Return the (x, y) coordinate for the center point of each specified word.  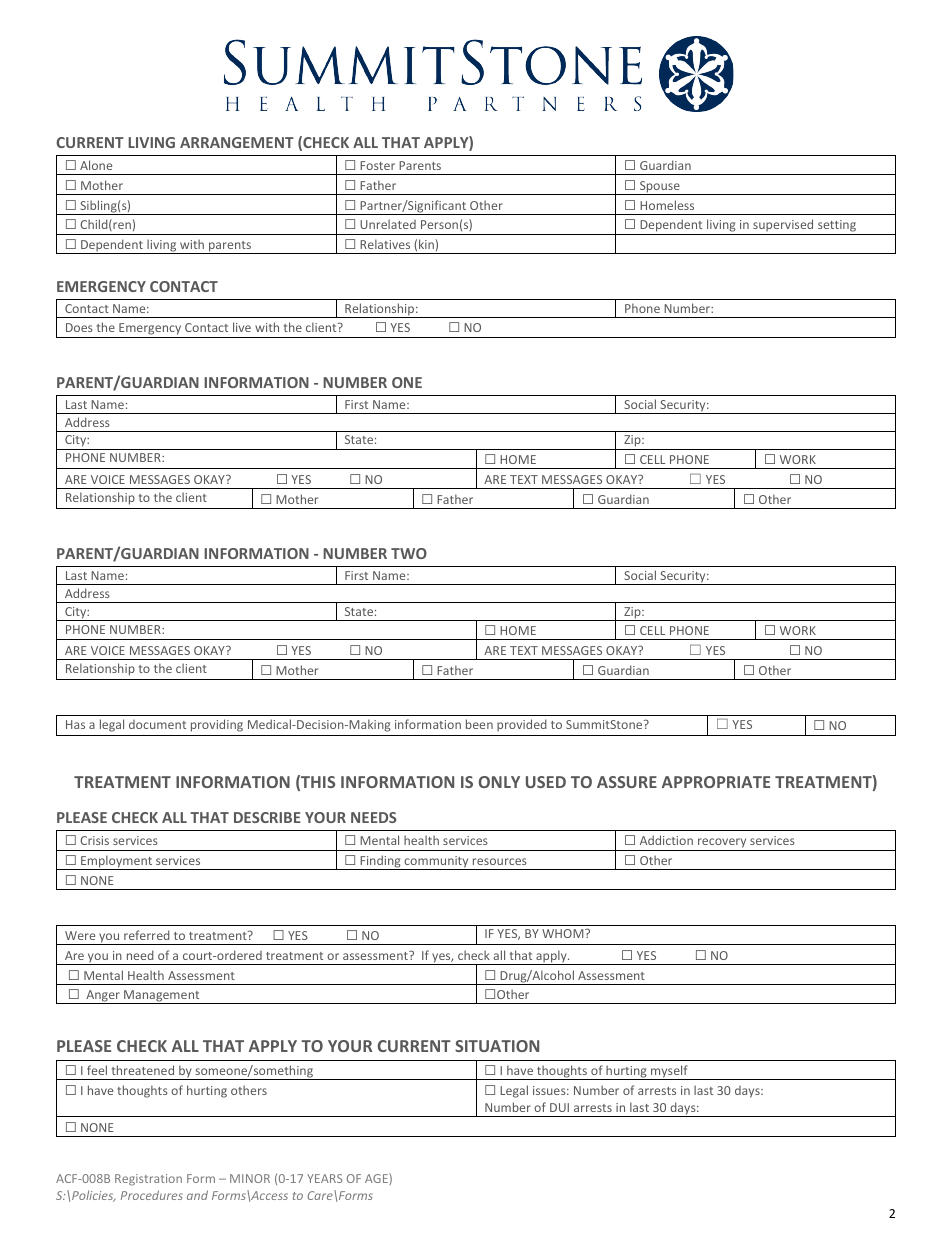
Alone (96, 165)
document (157, 724)
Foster (377, 165)
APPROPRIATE (716, 782)
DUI (559, 1107)
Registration (148, 1180)
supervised (783, 227)
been (479, 724)
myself (669, 1072)
